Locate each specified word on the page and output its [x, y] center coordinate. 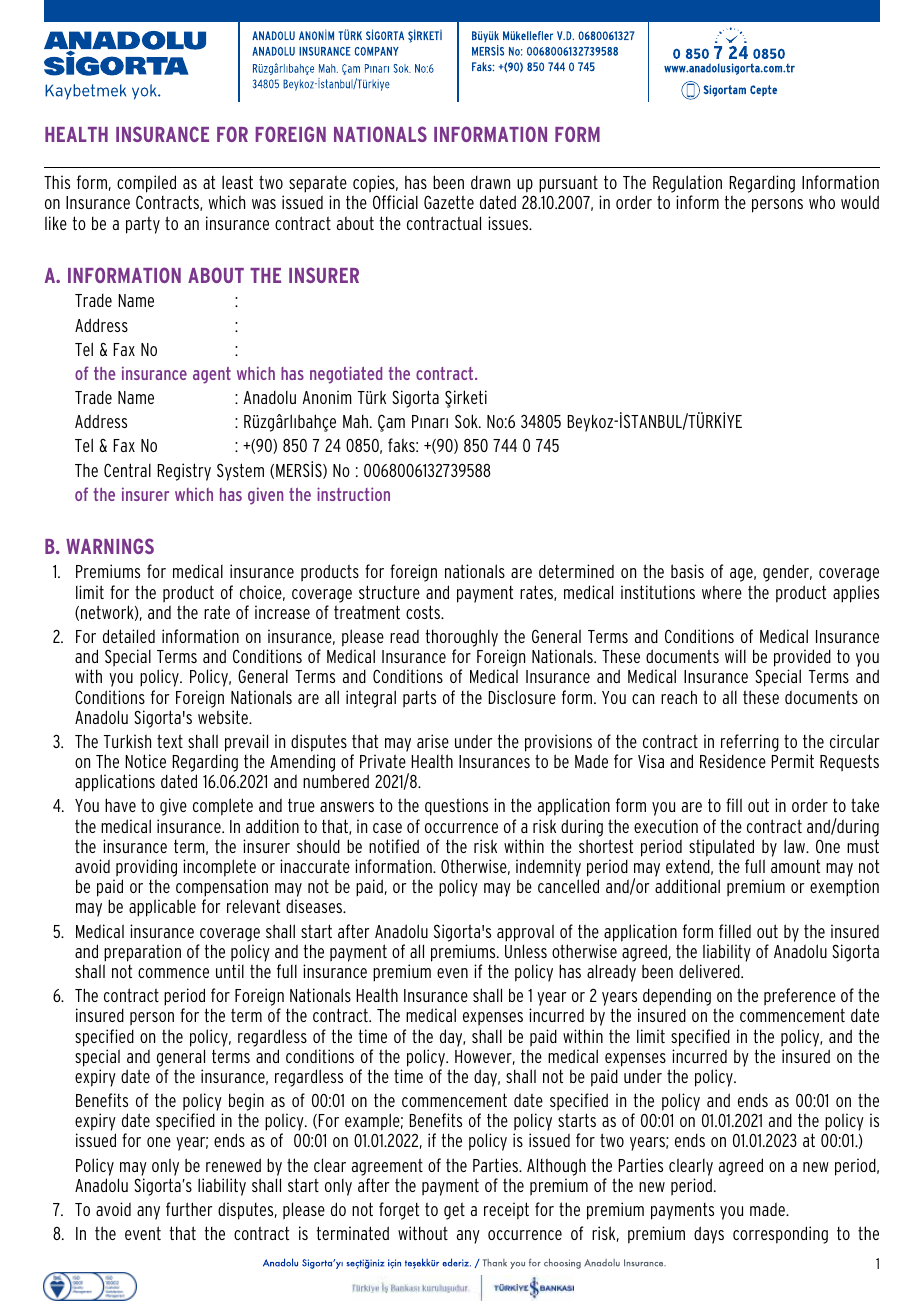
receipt [506, 1211]
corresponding [780, 1235]
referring [750, 743]
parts [419, 699]
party [143, 225]
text [170, 741]
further [189, 1209]
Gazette [449, 202]
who [822, 202]
